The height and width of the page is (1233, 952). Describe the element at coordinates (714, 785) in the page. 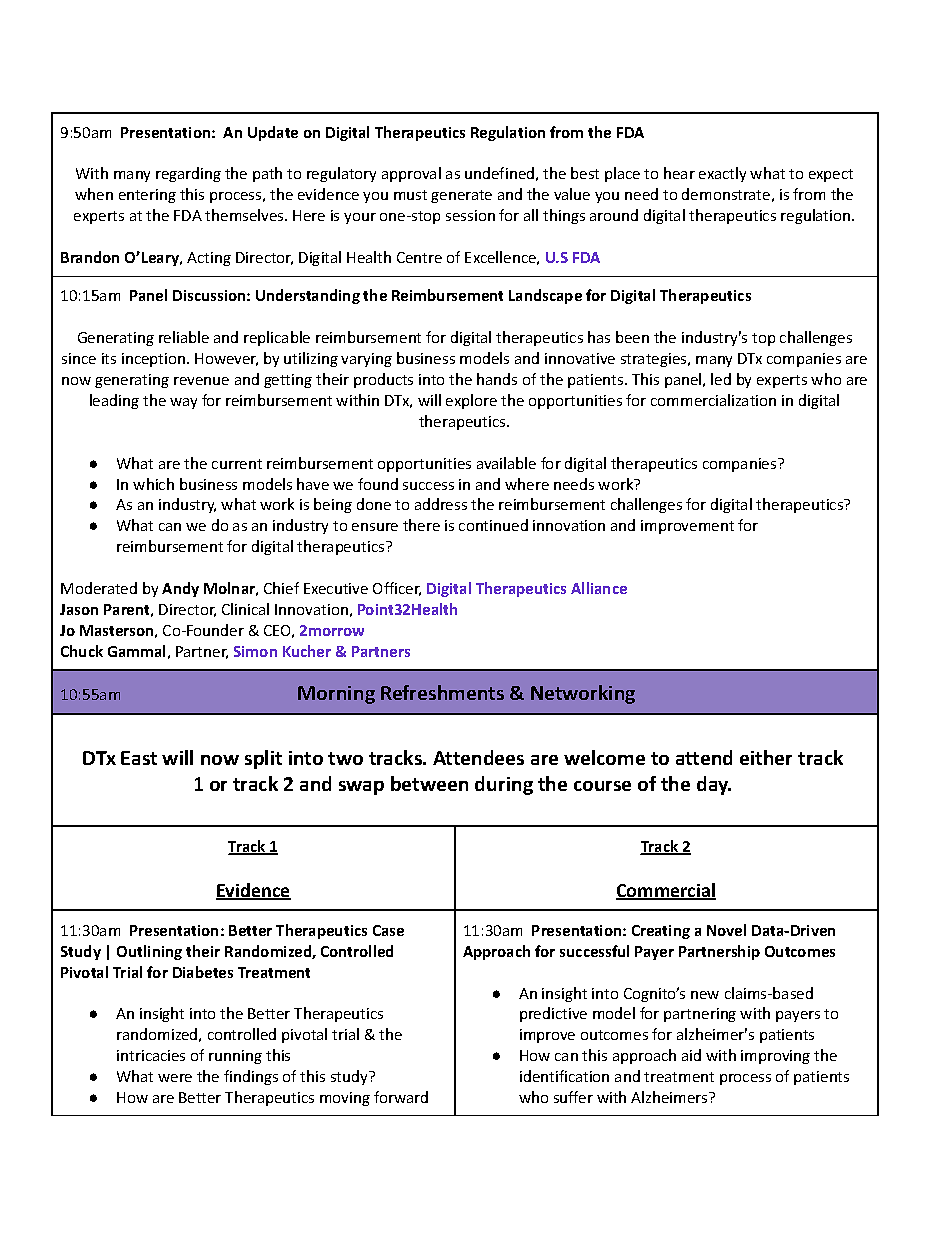

I see `day` at that location.
